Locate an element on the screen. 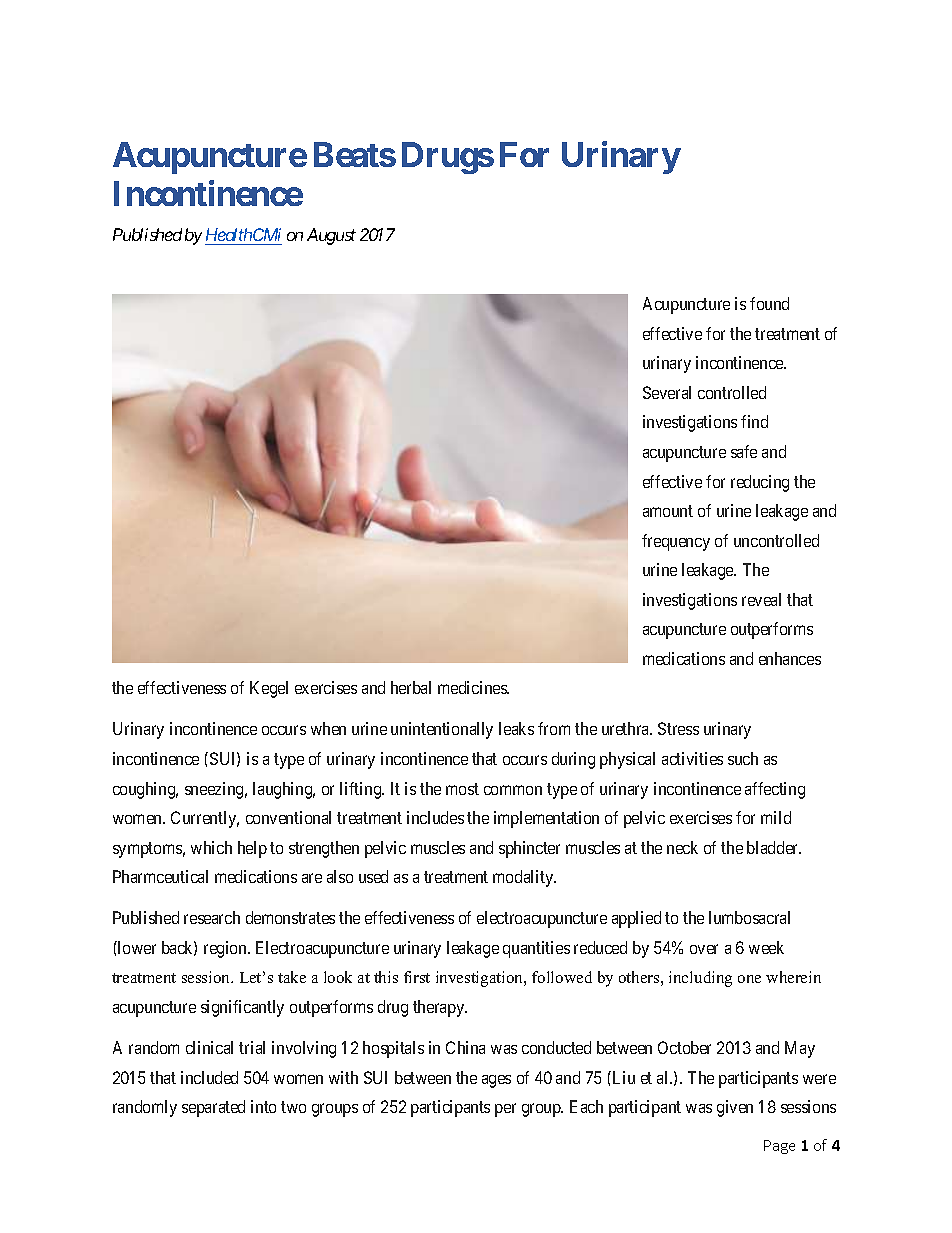  which is located at coordinates (211, 847).
